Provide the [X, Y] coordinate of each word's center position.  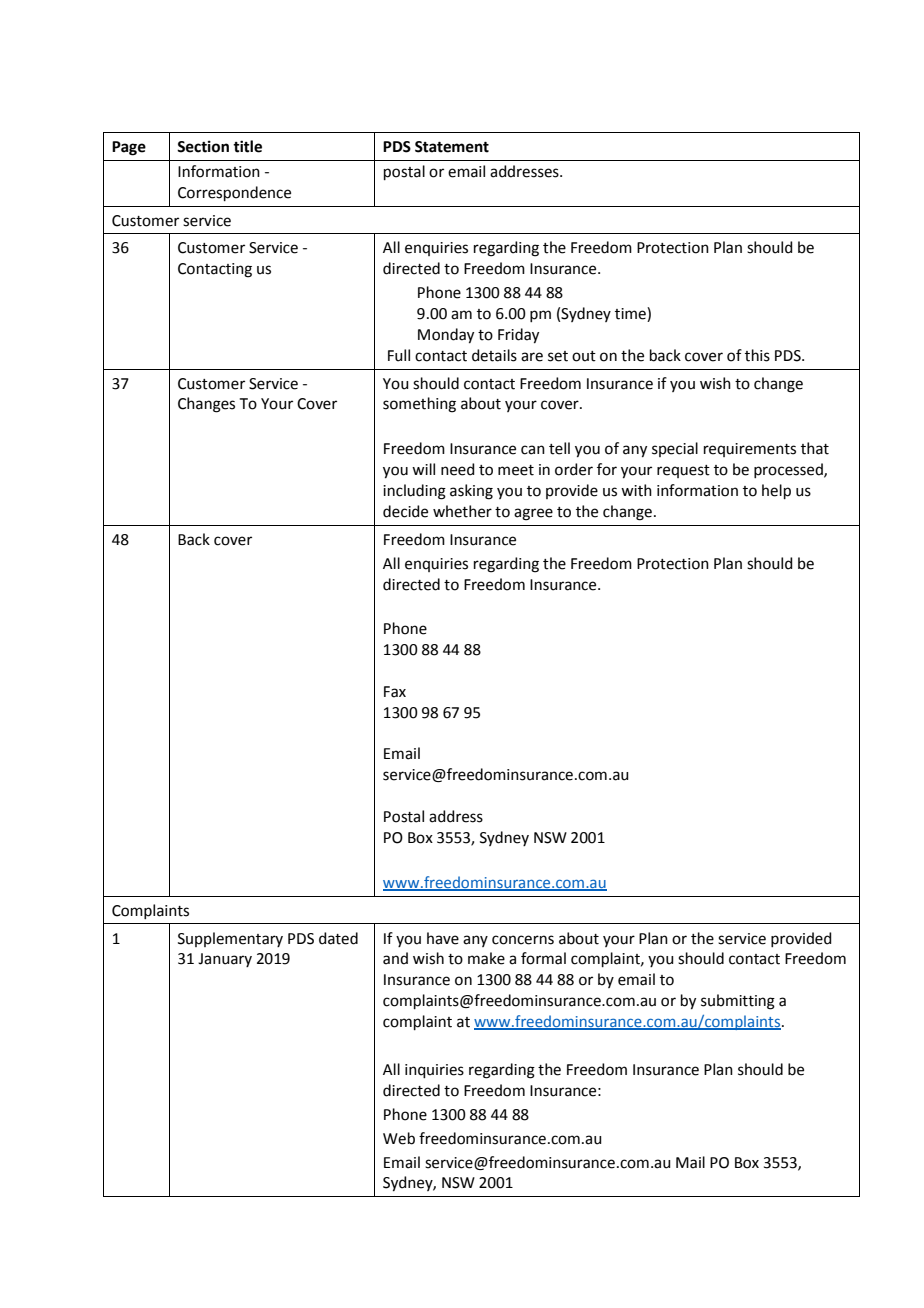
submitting [738, 1002]
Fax [395, 692]
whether [462, 511]
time [631, 314]
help [776, 491]
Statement [452, 147]
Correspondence [234, 193]
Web [399, 1138]
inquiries [434, 1071]
